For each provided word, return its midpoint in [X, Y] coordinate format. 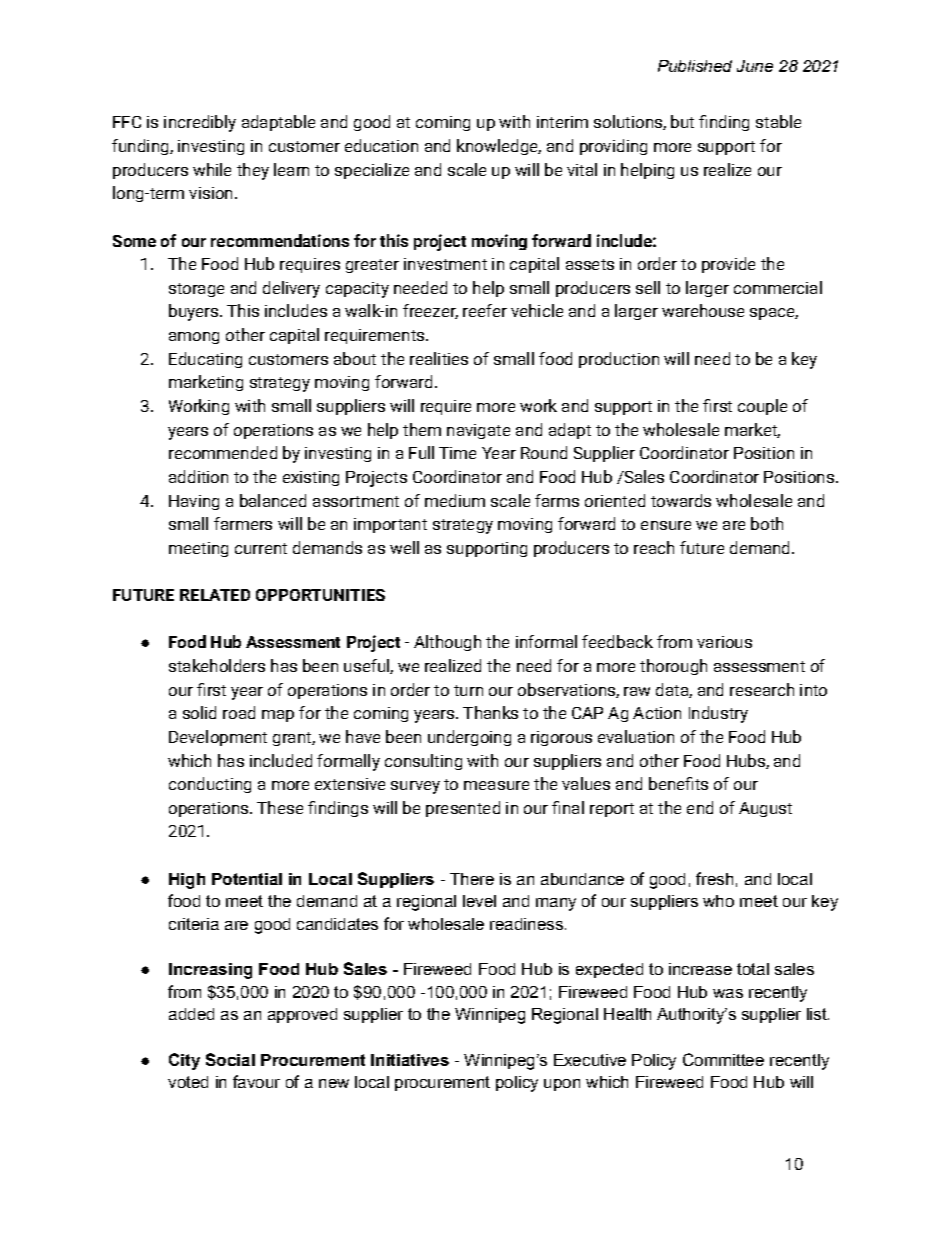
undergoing [469, 738]
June [755, 66]
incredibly [200, 123]
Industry [718, 714]
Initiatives [410, 1060]
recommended [223, 452]
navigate [478, 431]
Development [218, 738]
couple [762, 407]
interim [562, 122]
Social [230, 1059]
